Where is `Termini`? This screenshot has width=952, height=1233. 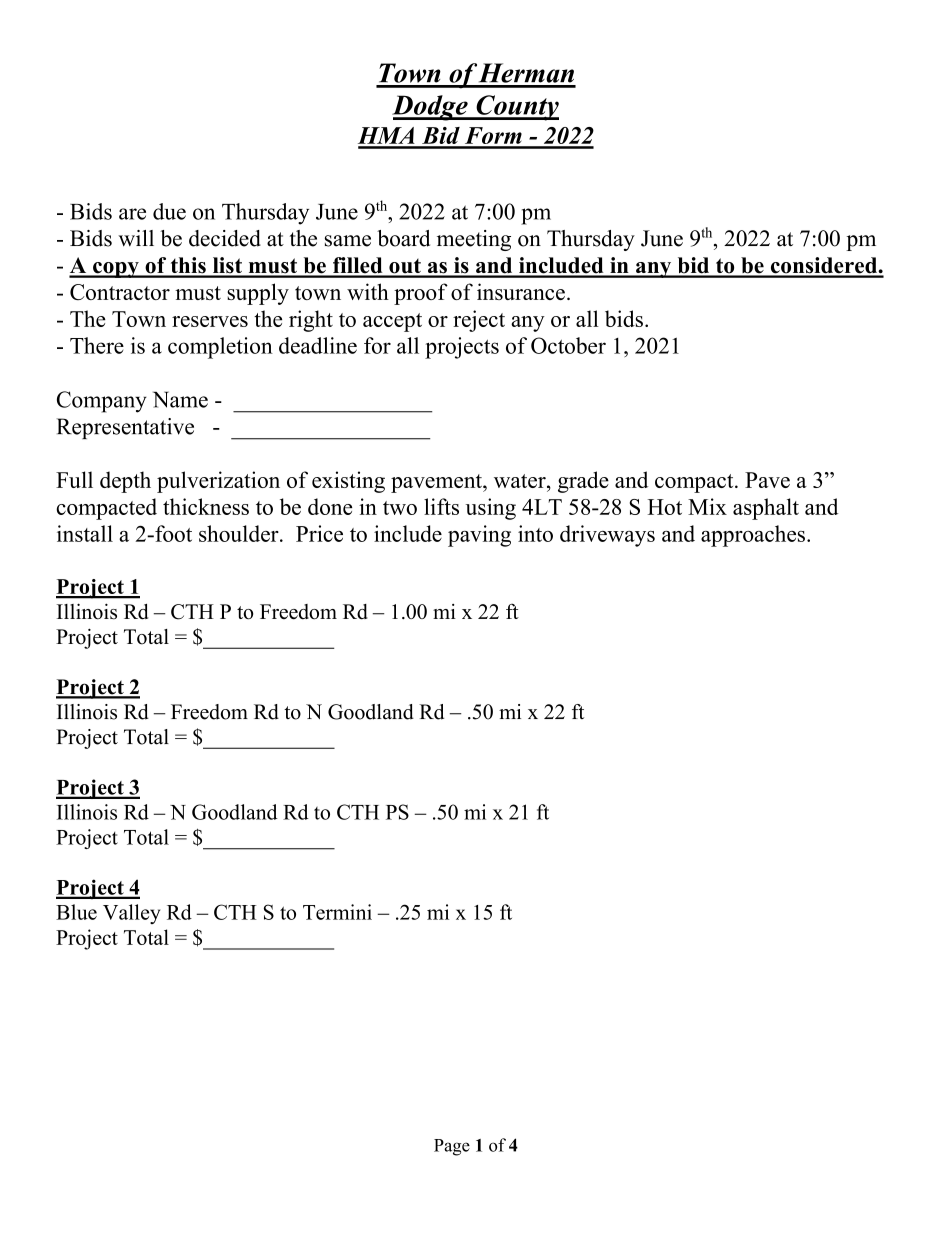 Termini is located at coordinates (337, 912).
